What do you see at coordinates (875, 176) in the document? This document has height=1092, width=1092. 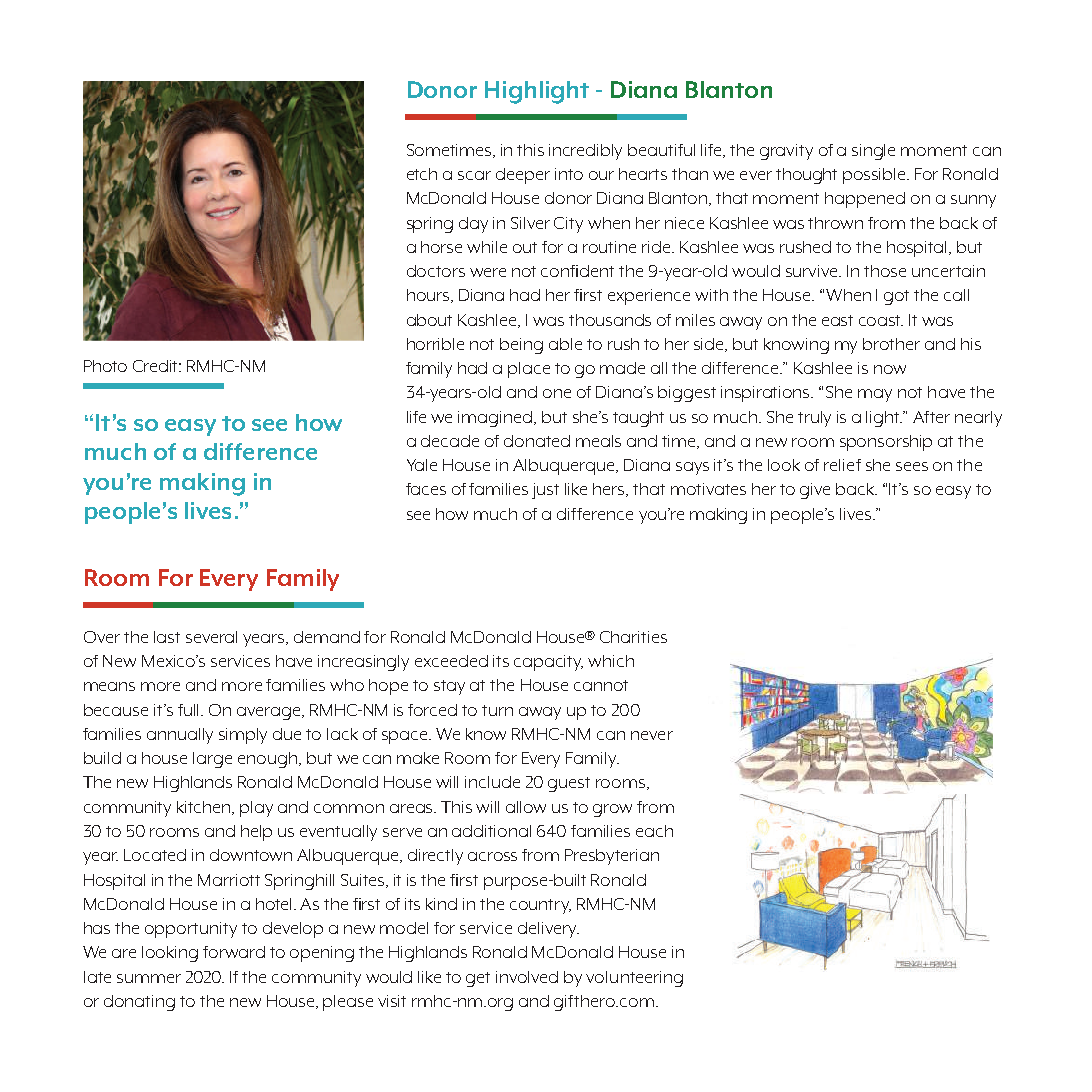 I see `possible` at bounding box center [875, 176].
